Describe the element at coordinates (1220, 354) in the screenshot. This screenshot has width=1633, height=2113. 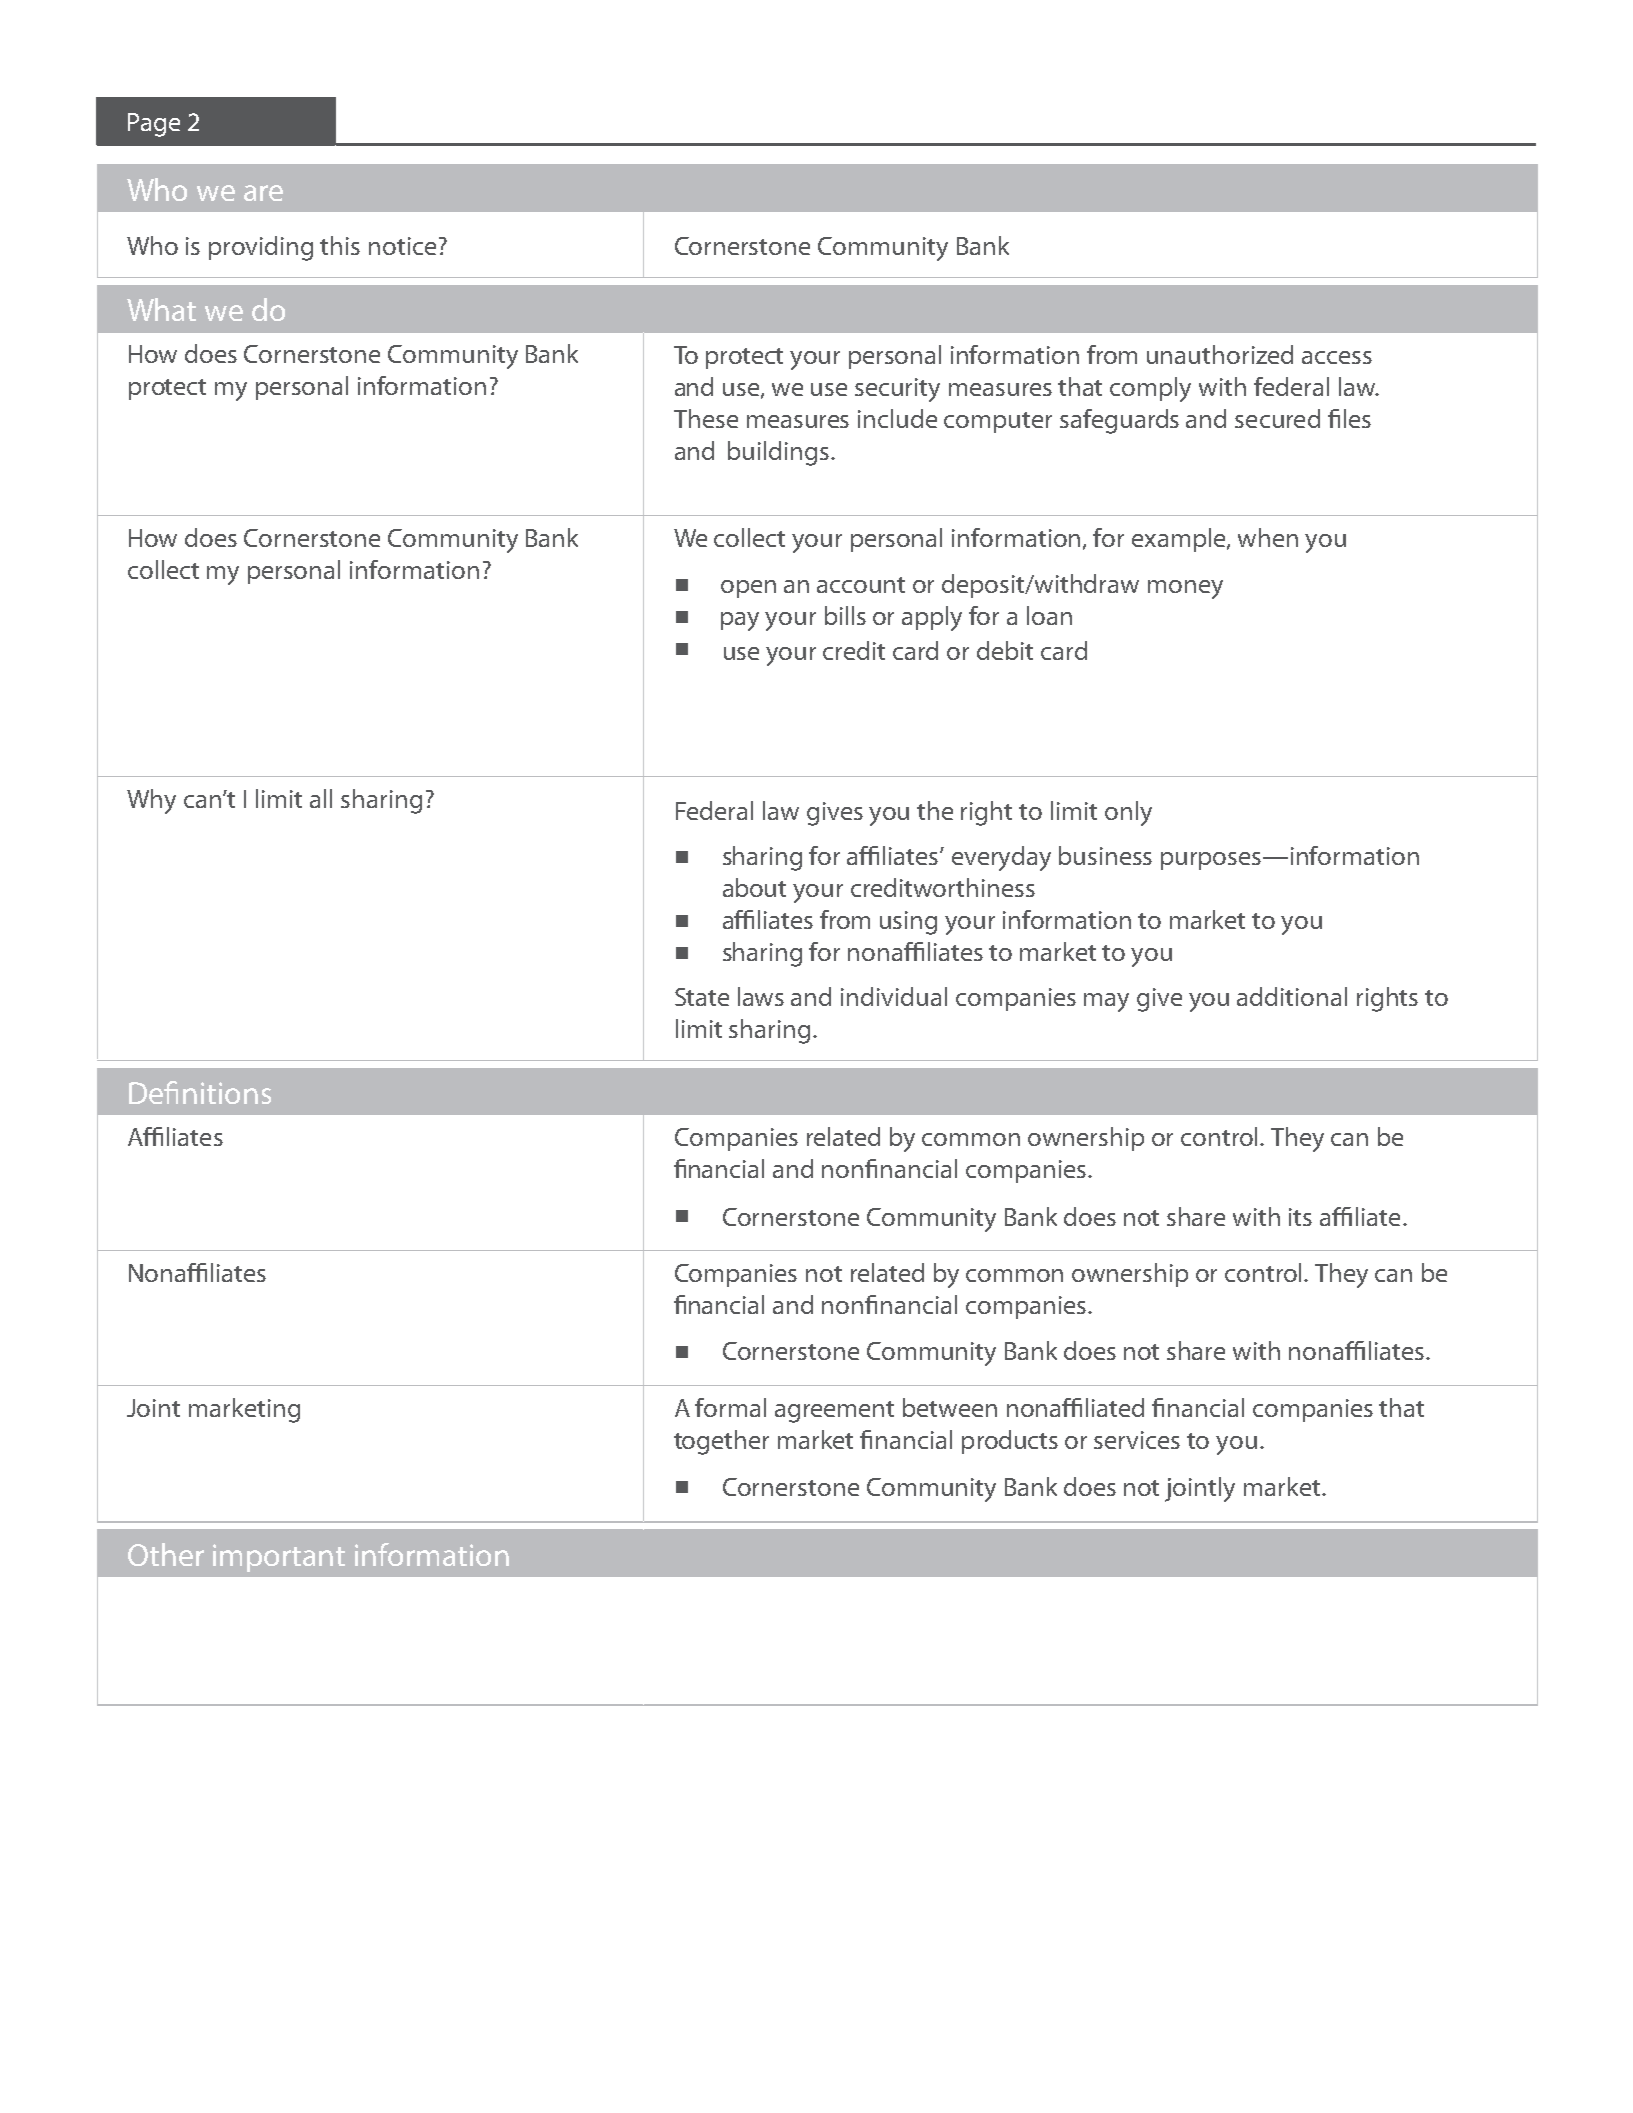
I see `unauthorized` at that location.
